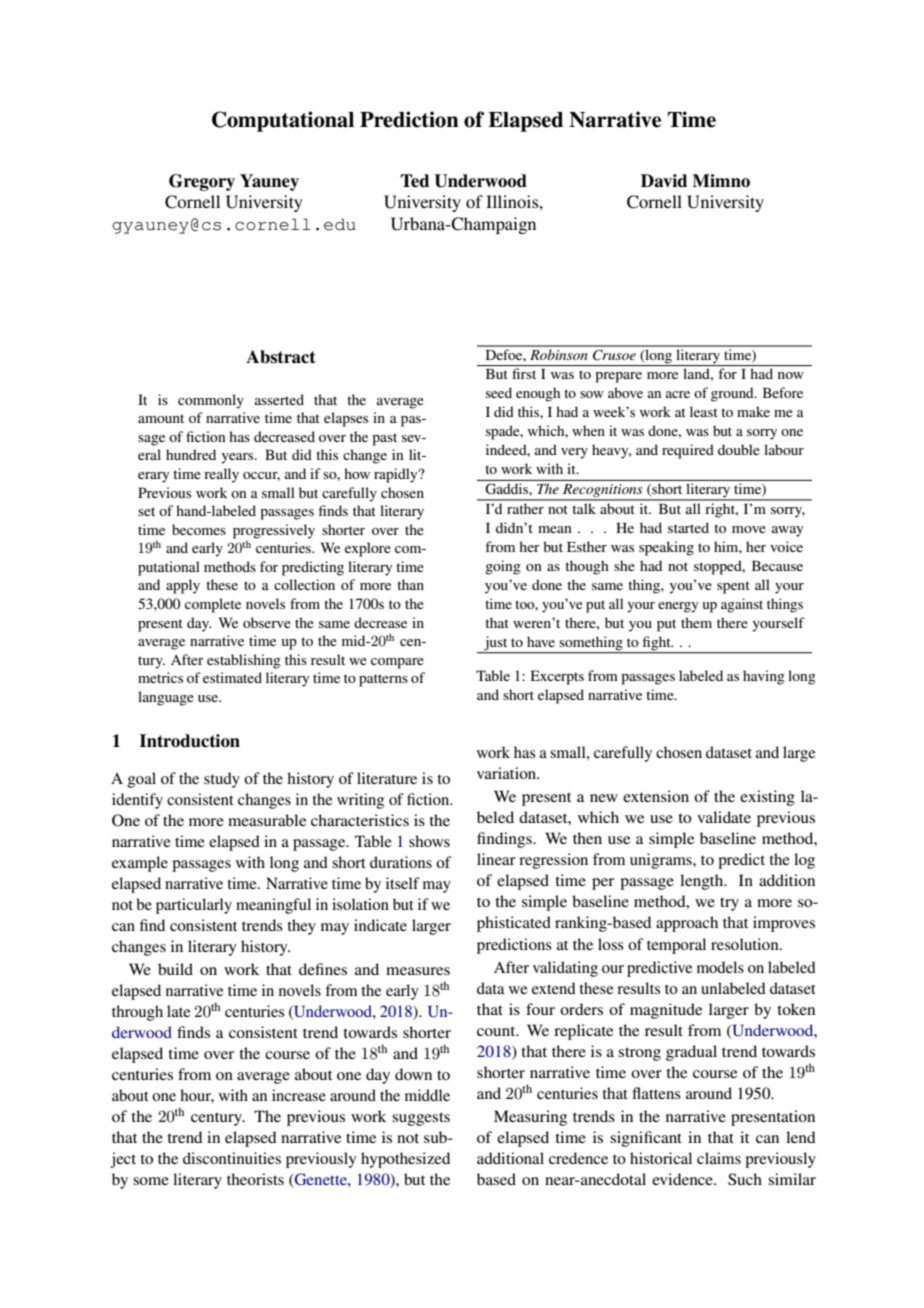 This image has width=924, height=1308. Describe the element at coordinates (508, 773) in the image. I see `variation` at that location.
